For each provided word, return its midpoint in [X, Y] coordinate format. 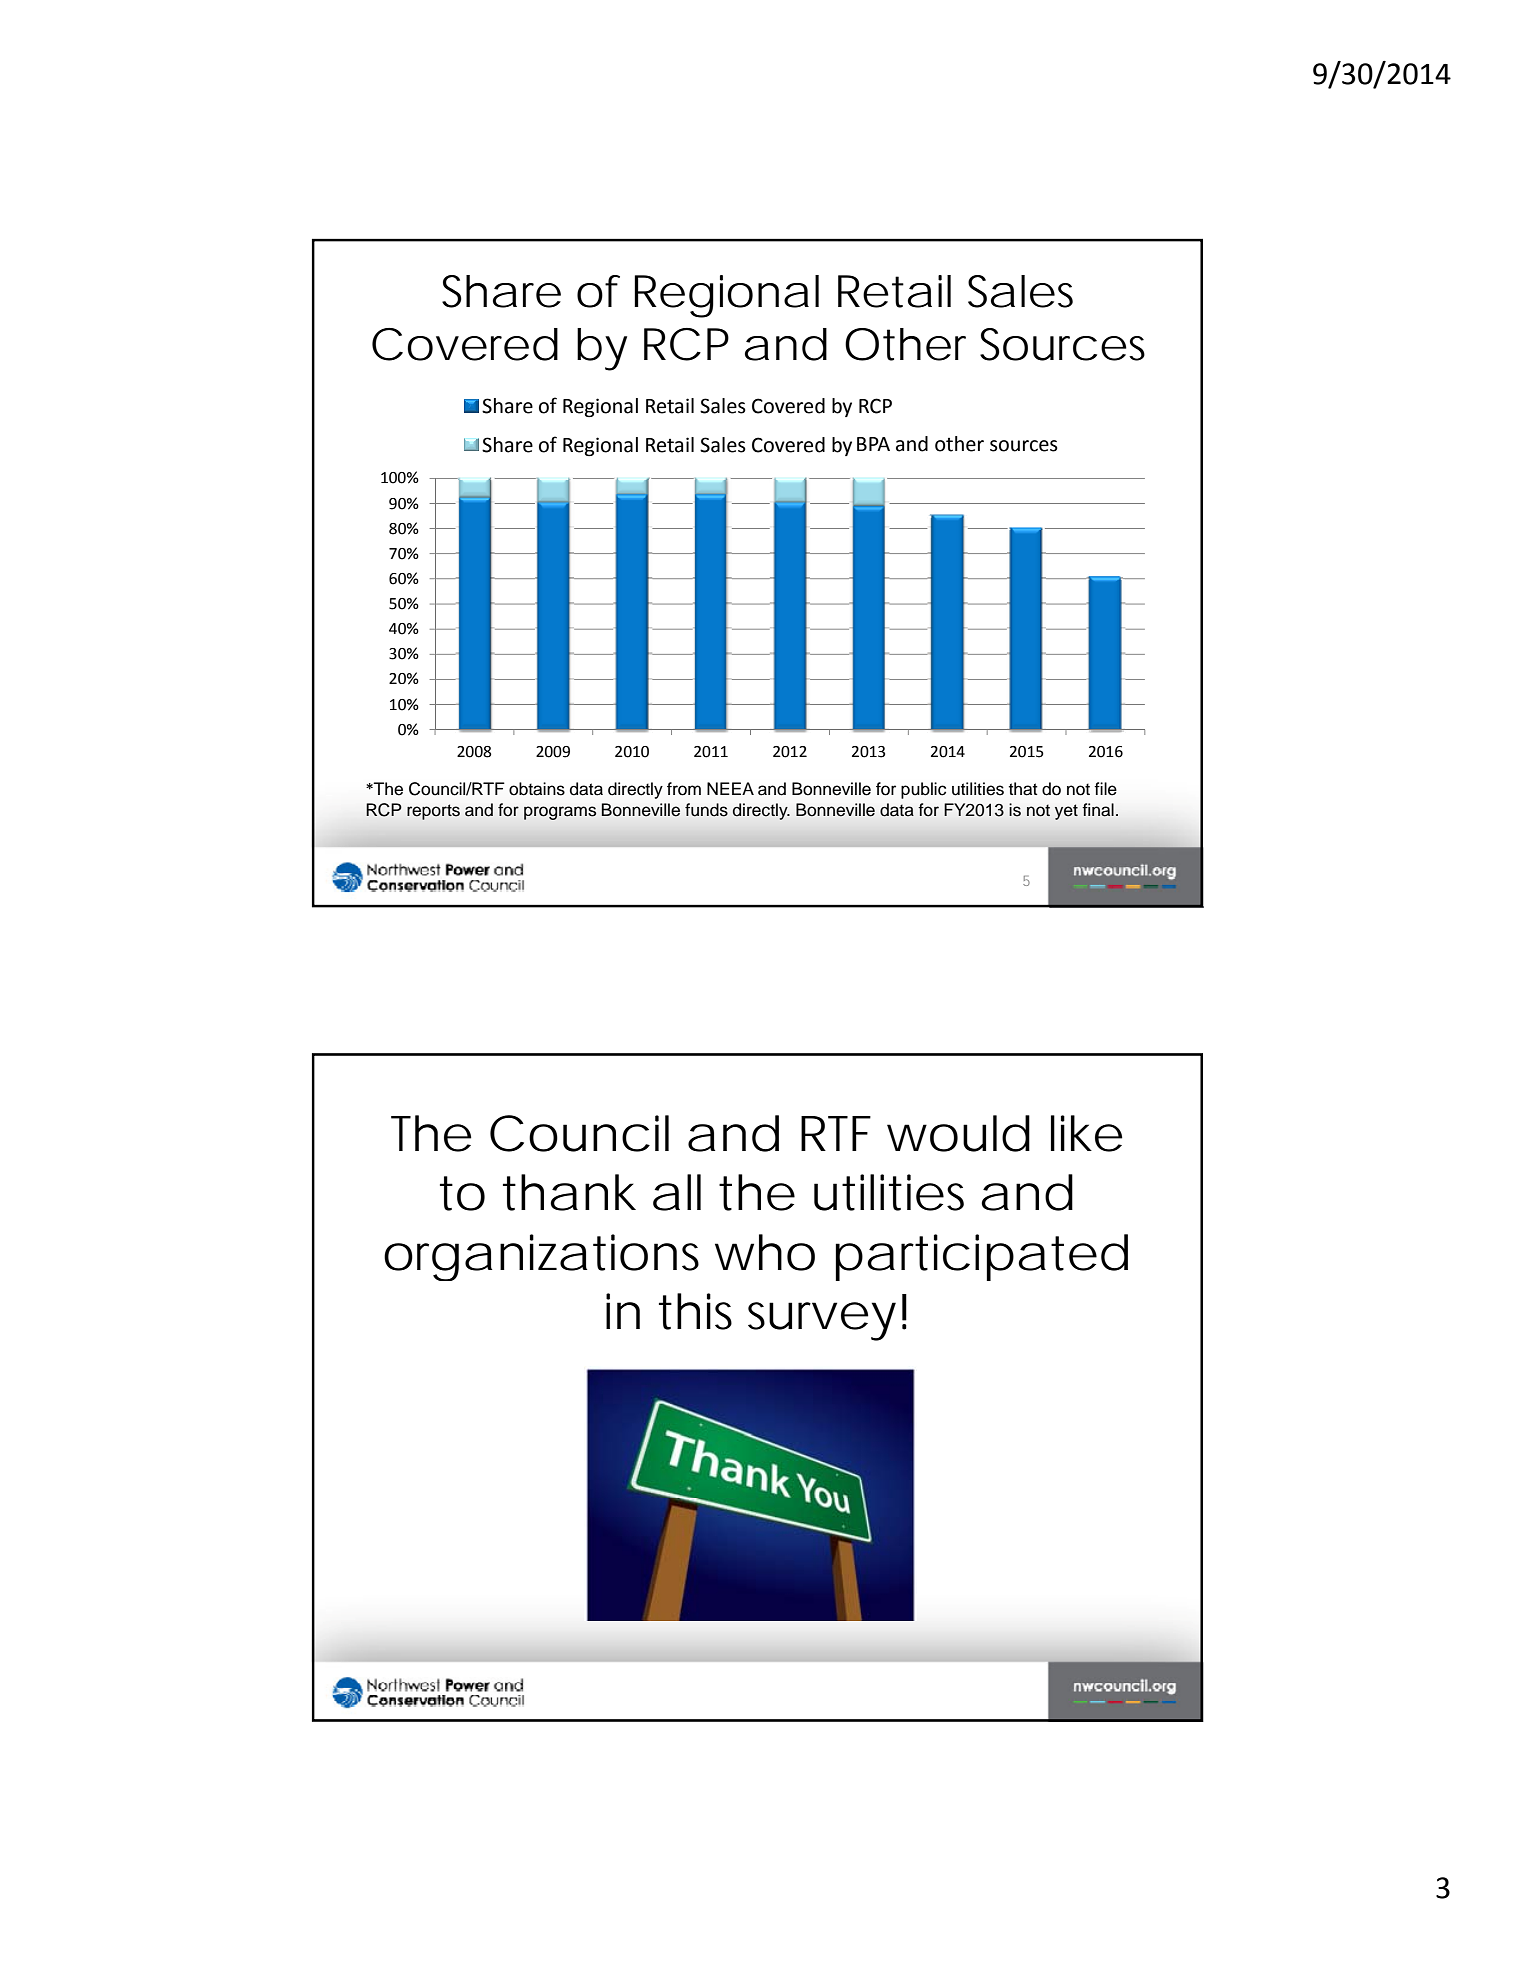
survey [822, 1321]
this [695, 1311]
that [1023, 789]
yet [1066, 812]
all [677, 1192]
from [684, 789]
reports [433, 812]
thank [569, 1192]
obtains [537, 789]
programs [560, 813]
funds [706, 810]
